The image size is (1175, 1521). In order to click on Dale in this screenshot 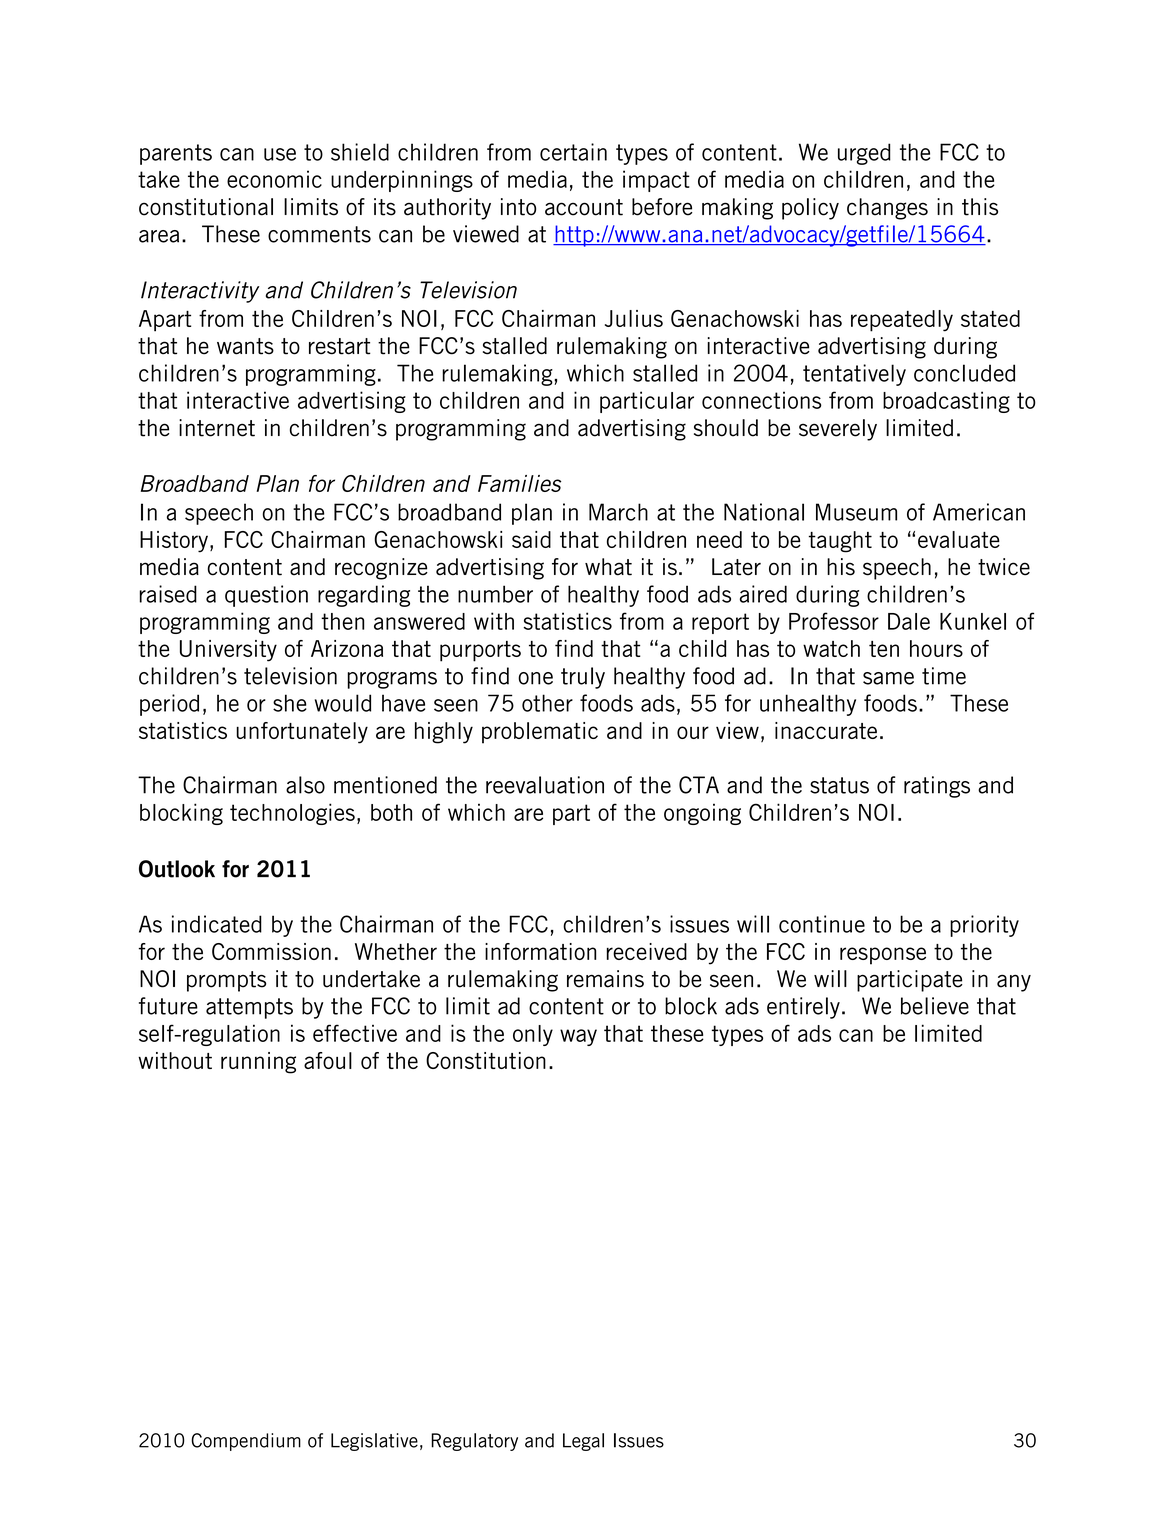, I will do `click(909, 621)`.
